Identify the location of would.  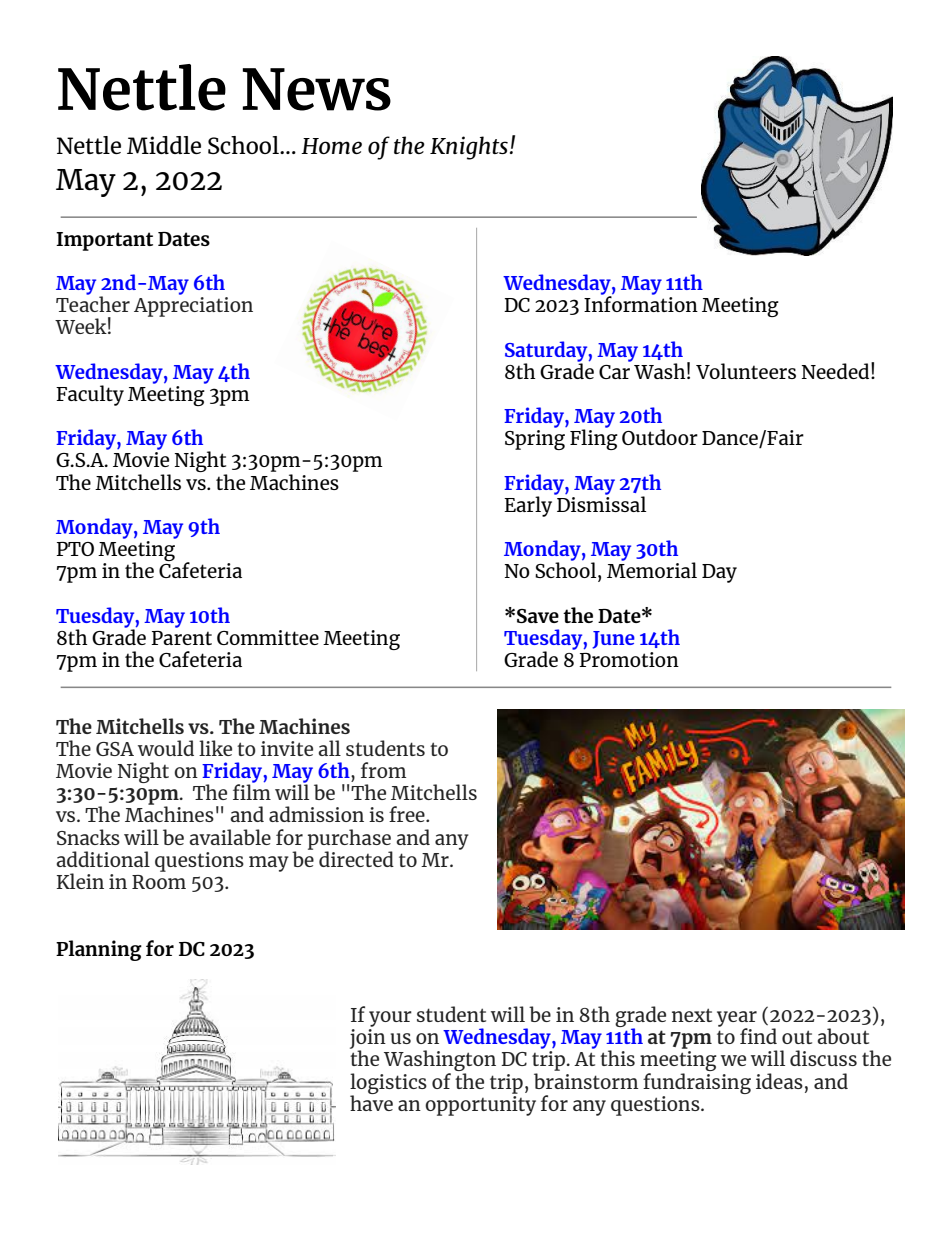
(166, 748).
